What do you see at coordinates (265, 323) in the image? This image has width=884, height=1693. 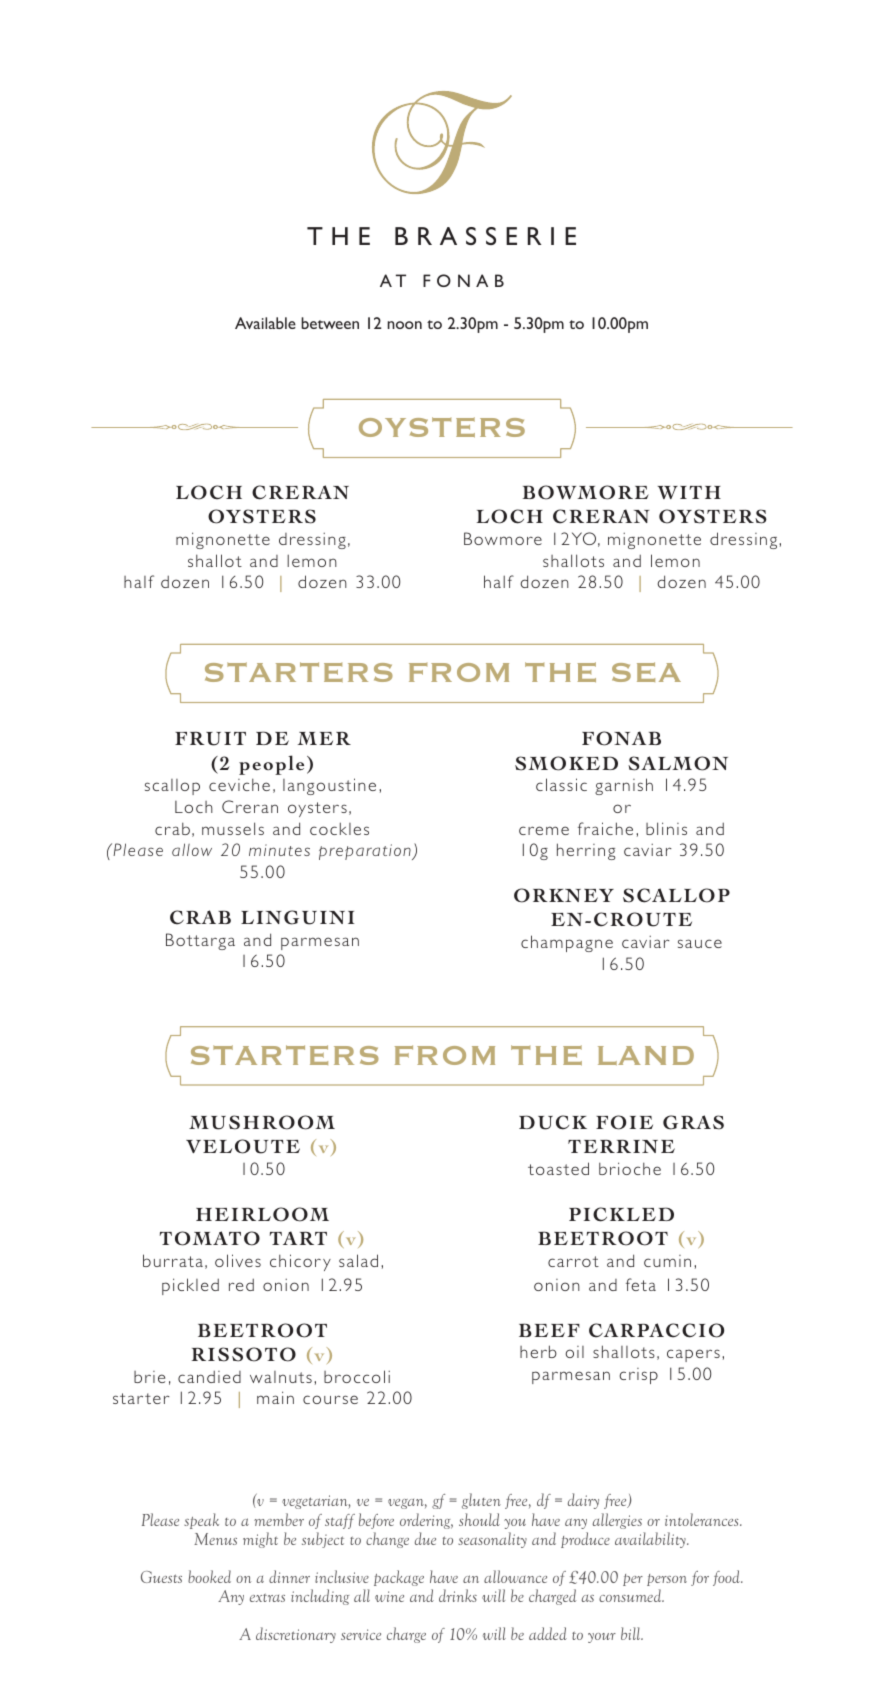 I see `Available` at bounding box center [265, 323].
